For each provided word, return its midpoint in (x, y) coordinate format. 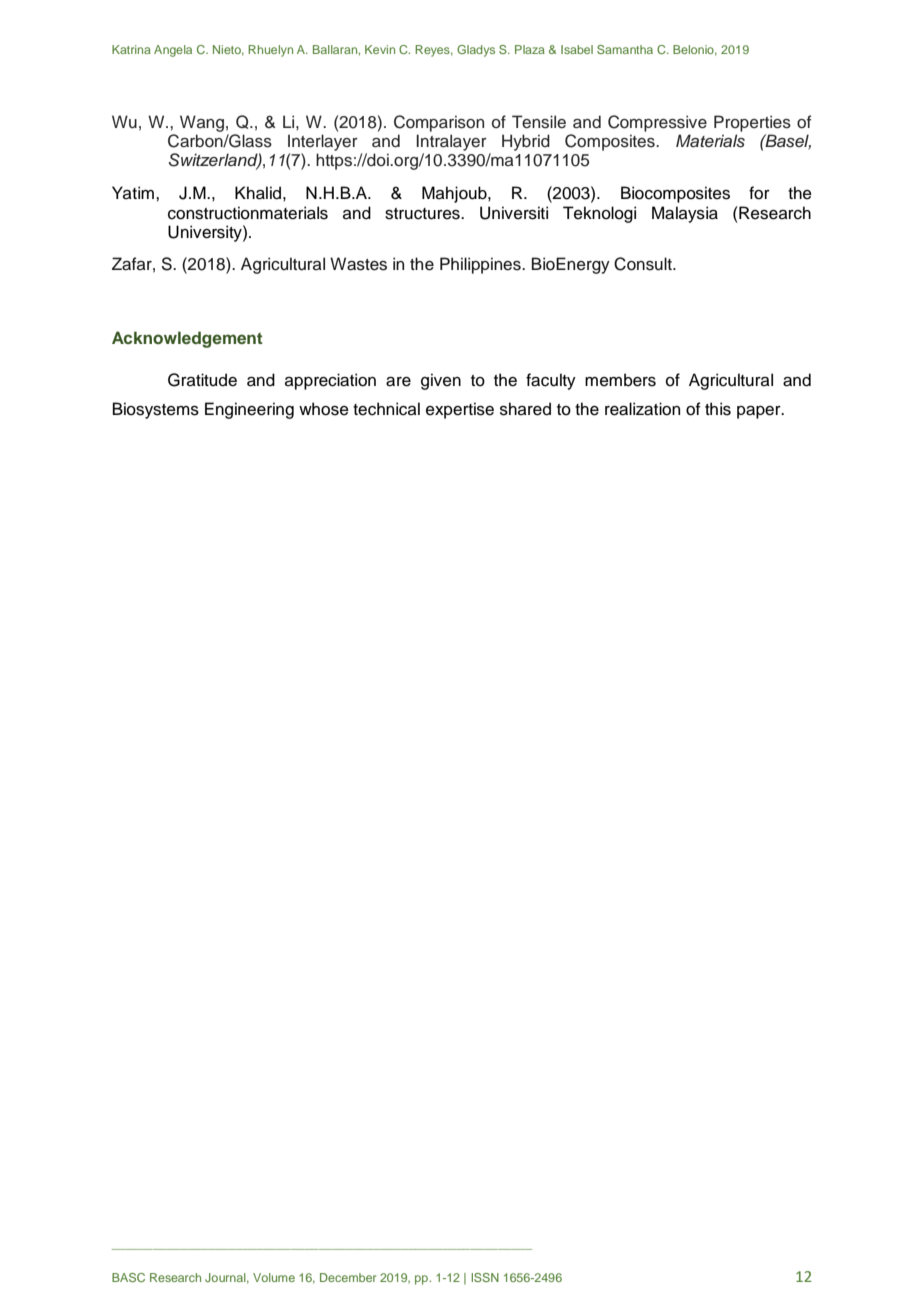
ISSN (485, 1277)
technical (386, 409)
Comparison (439, 123)
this (718, 409)
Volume (274, 1277)
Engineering (249, 410)
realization (642, 409)
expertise (460, 410)
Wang (202, 123)
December (348, 1277)
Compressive (657, 123)
